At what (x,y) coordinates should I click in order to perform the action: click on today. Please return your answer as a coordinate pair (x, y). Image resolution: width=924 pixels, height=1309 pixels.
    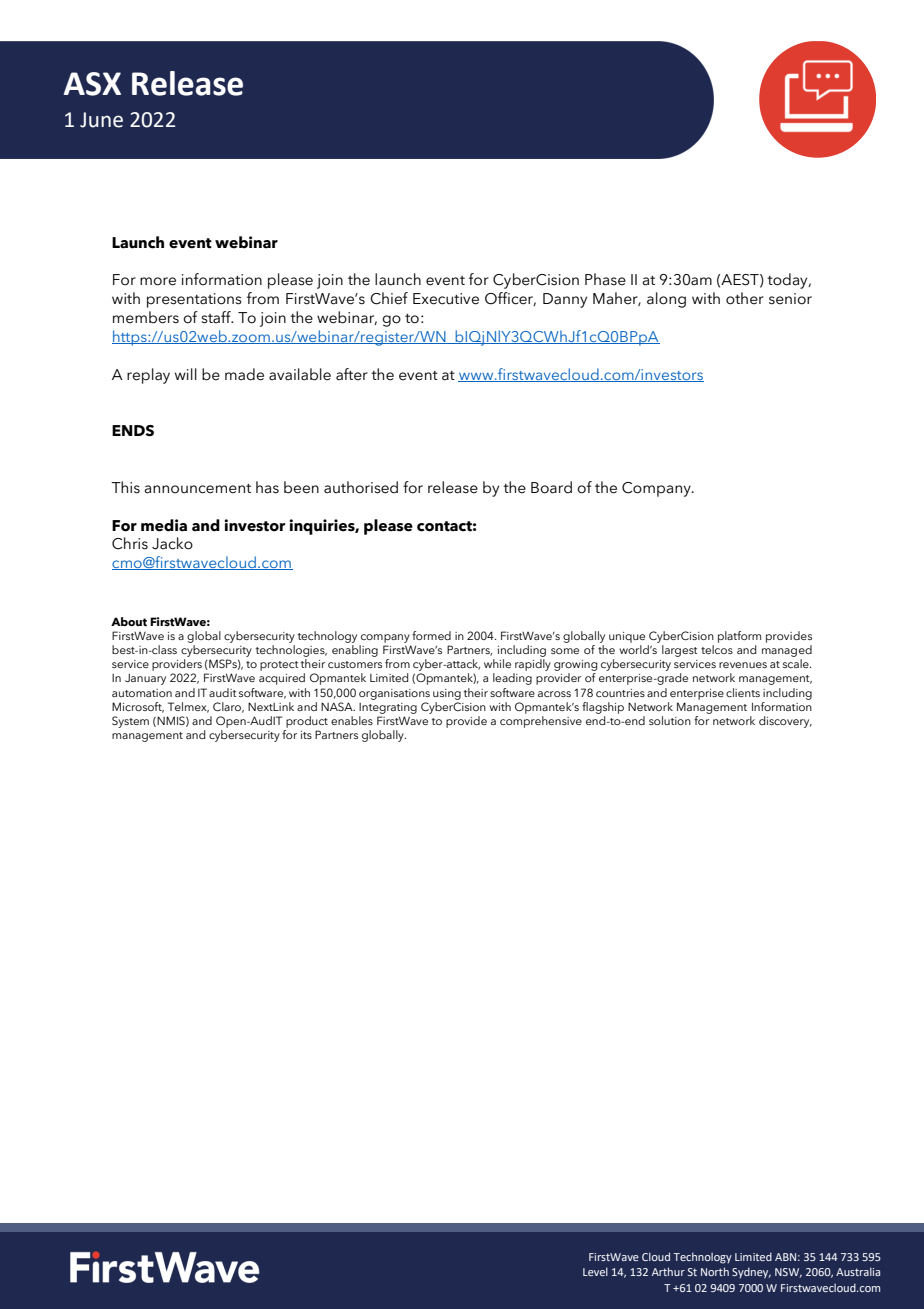
    Looking at the image, I should click on (788, 281).
